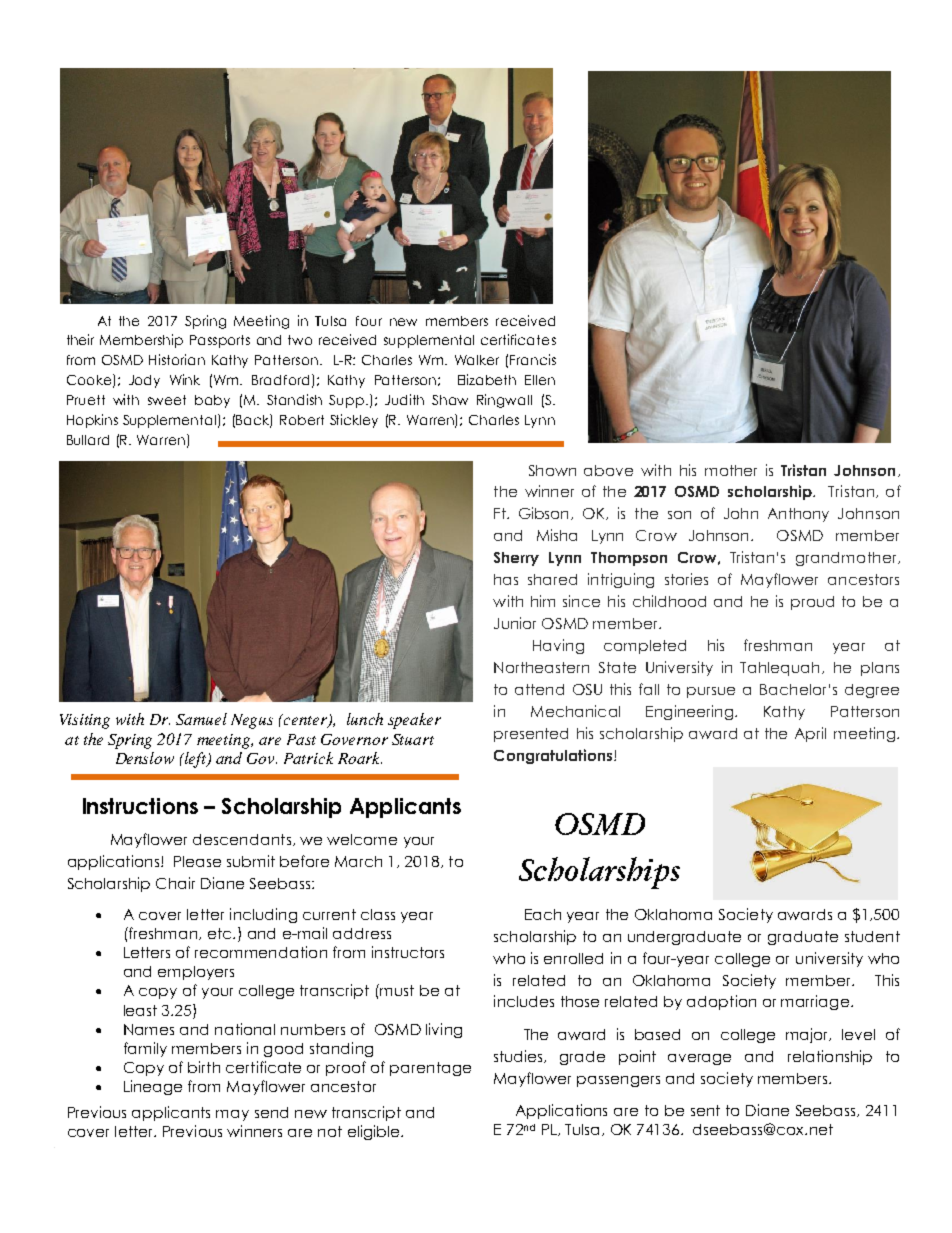 The width and height of the screenshot is (952, 1233). I want to click on Sherry, so click(516, 559).
